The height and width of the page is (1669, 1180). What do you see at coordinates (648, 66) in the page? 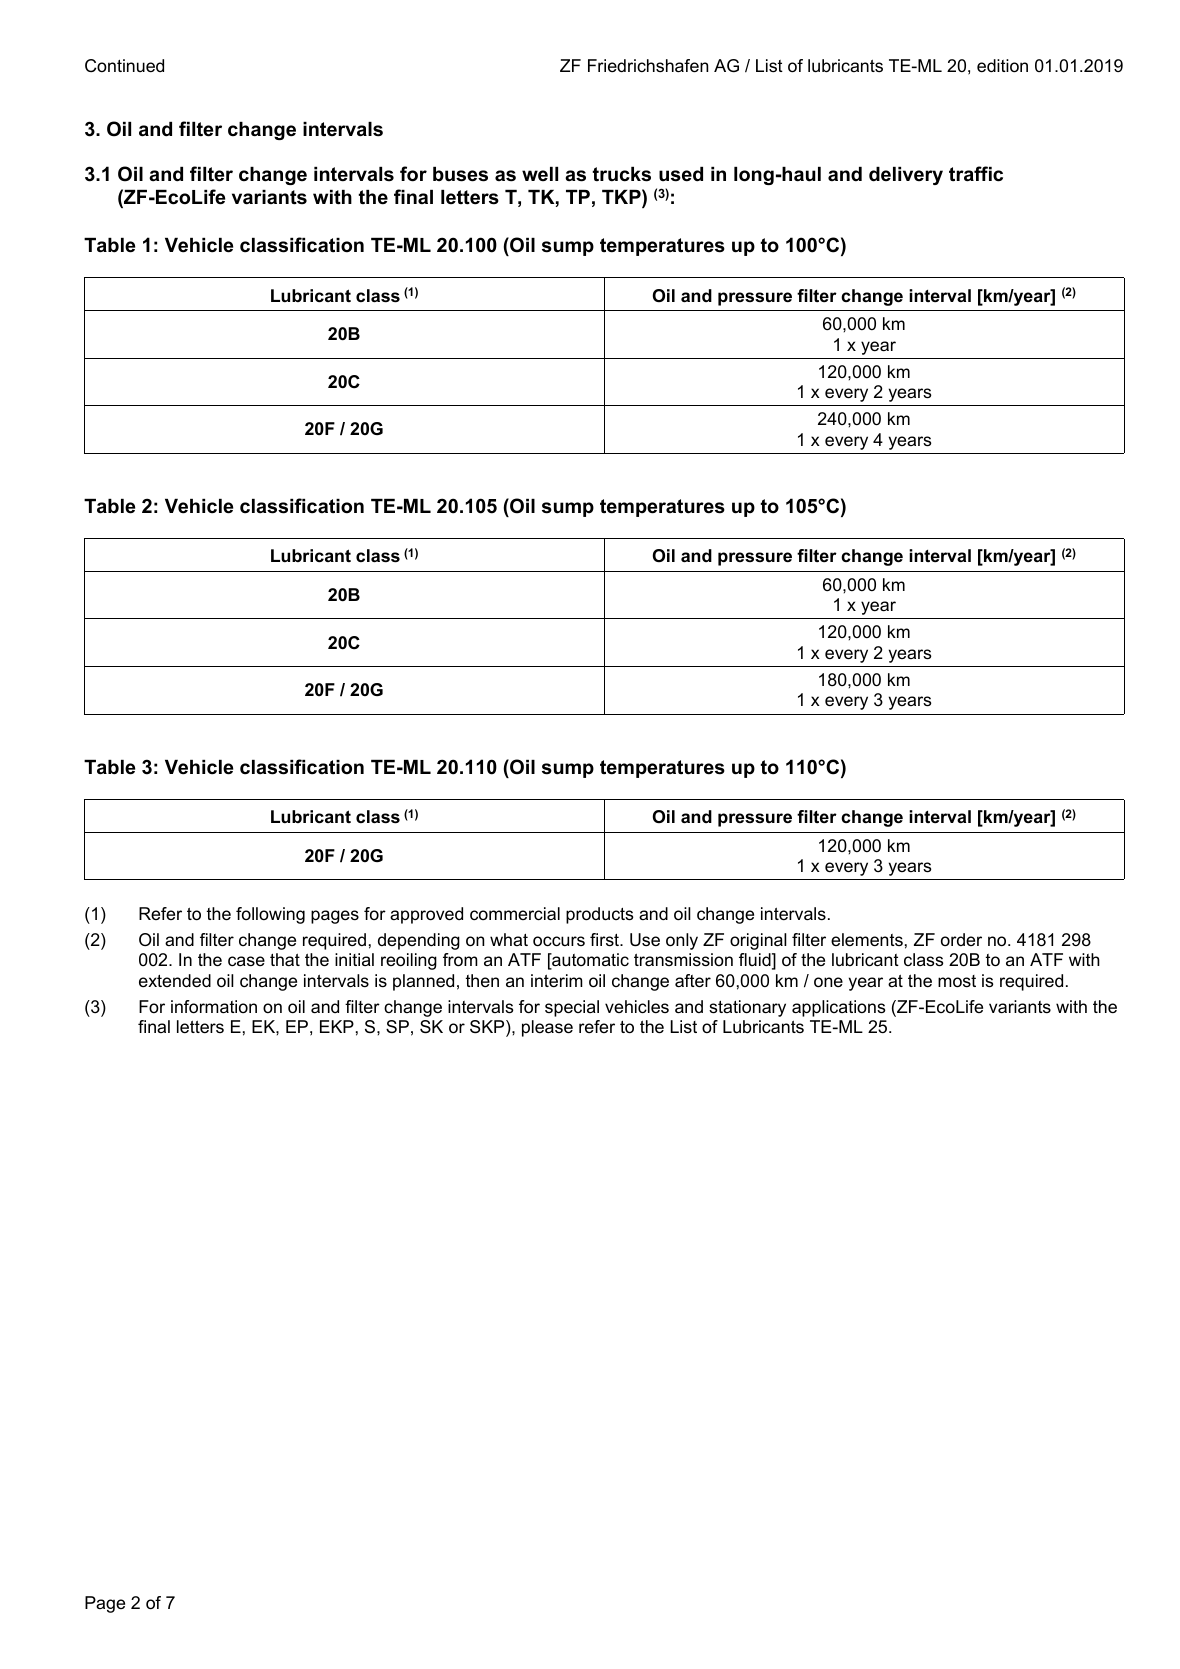
I see `Friedrichshafen` at bounding box center [648, 66].
